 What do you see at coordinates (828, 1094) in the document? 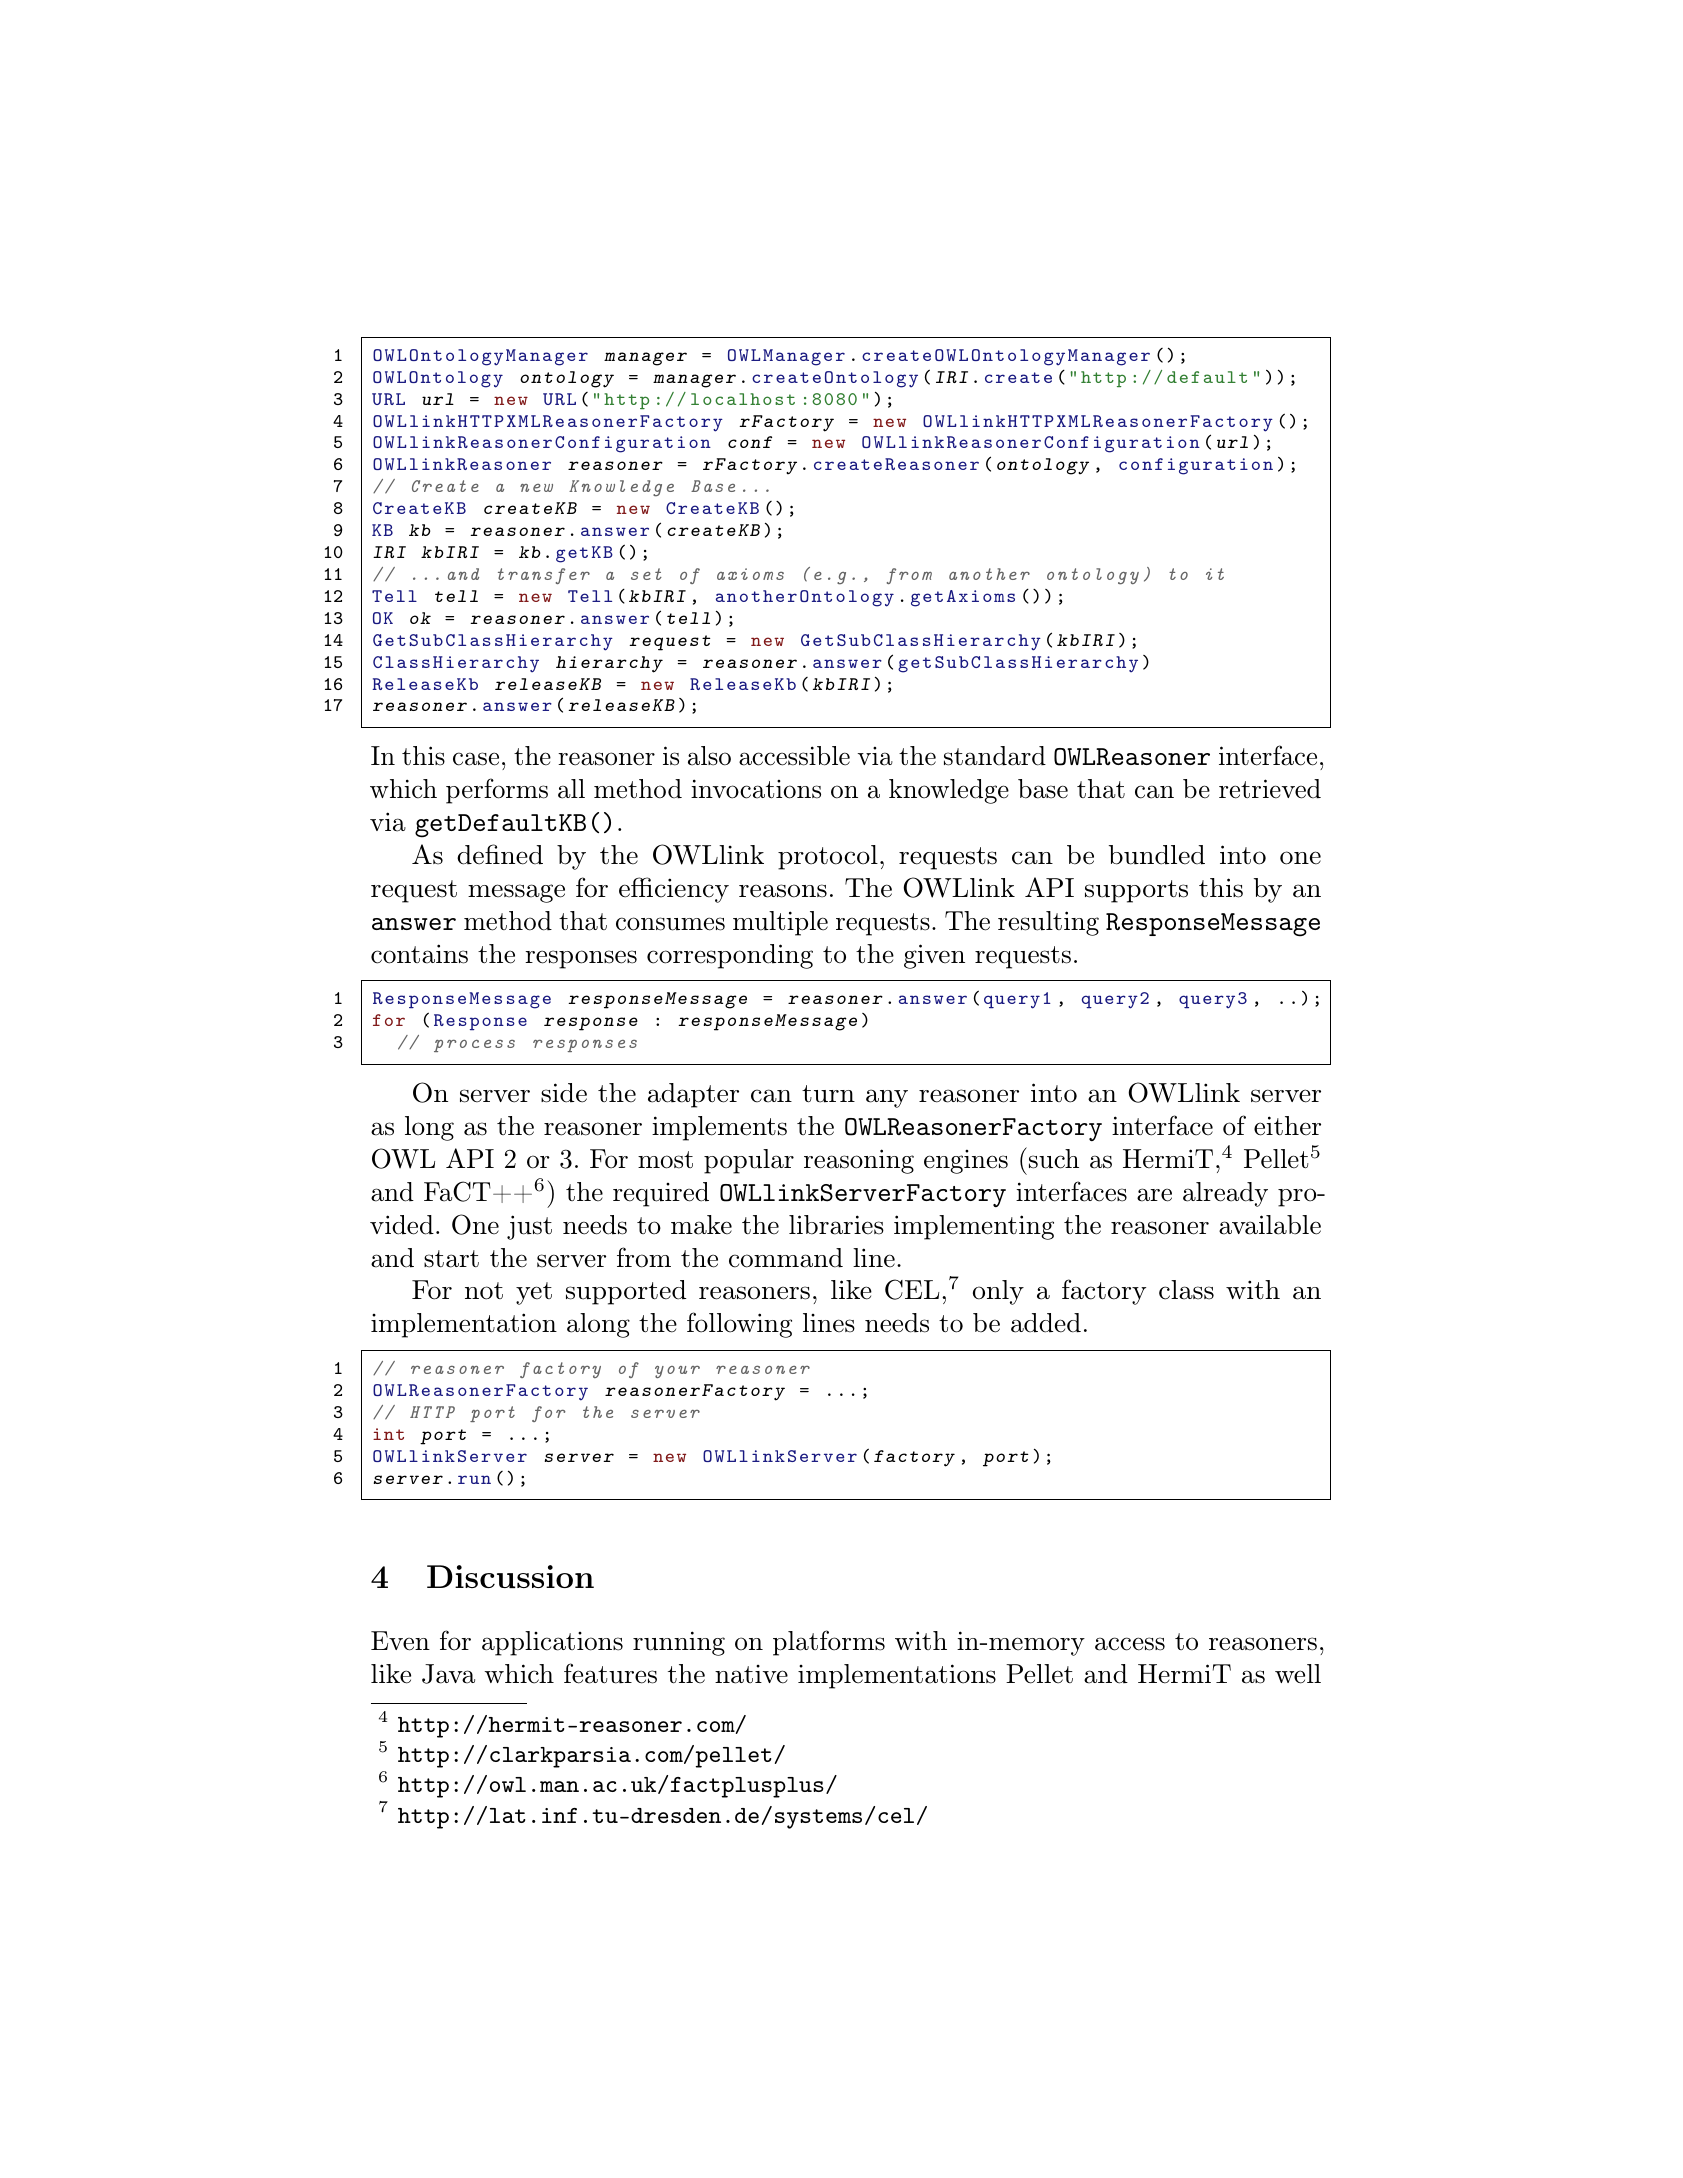
I see `turn` at bounding box center [828, 1094].
